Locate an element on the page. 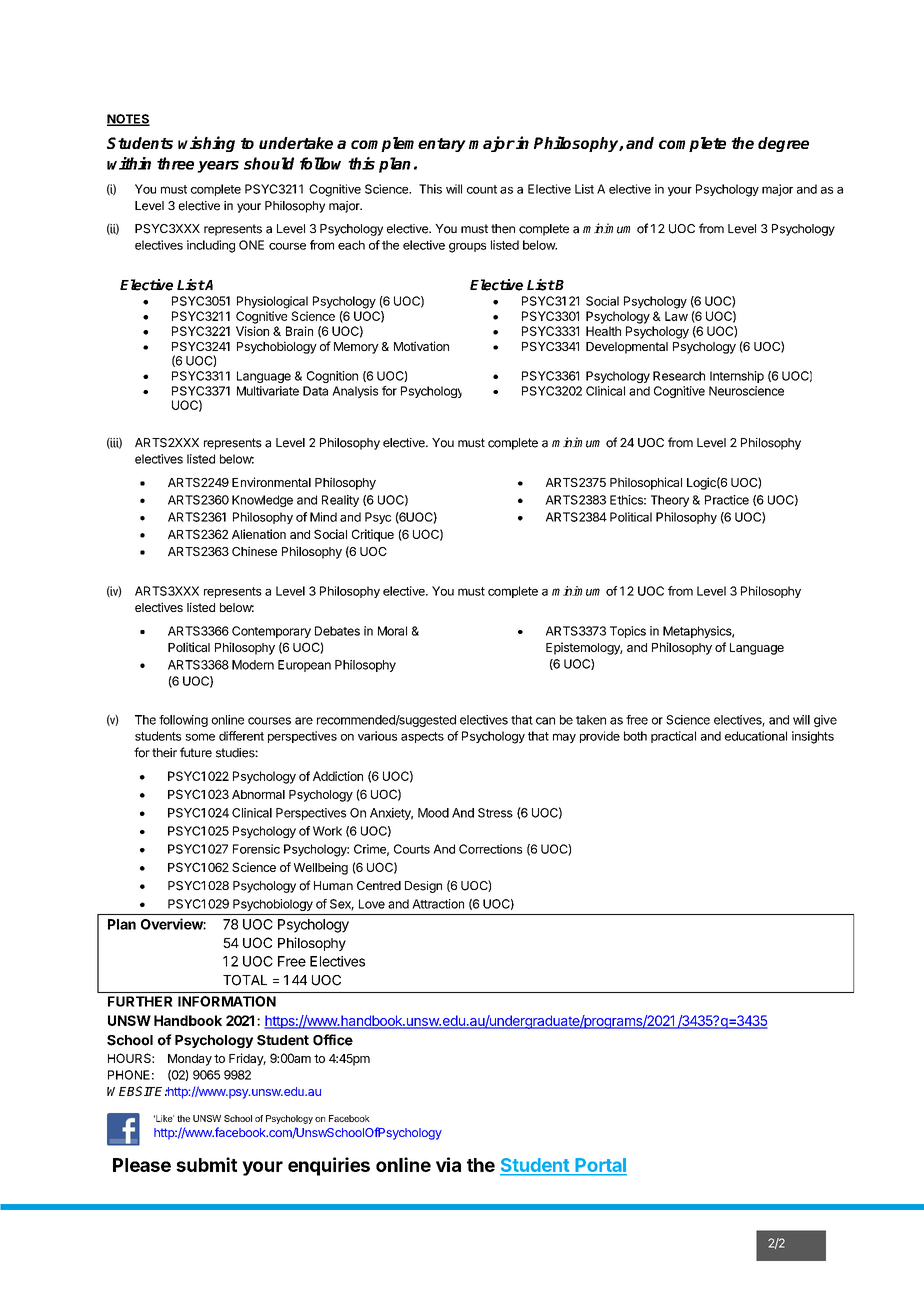  wishing is located at coordinates (206, 144).
